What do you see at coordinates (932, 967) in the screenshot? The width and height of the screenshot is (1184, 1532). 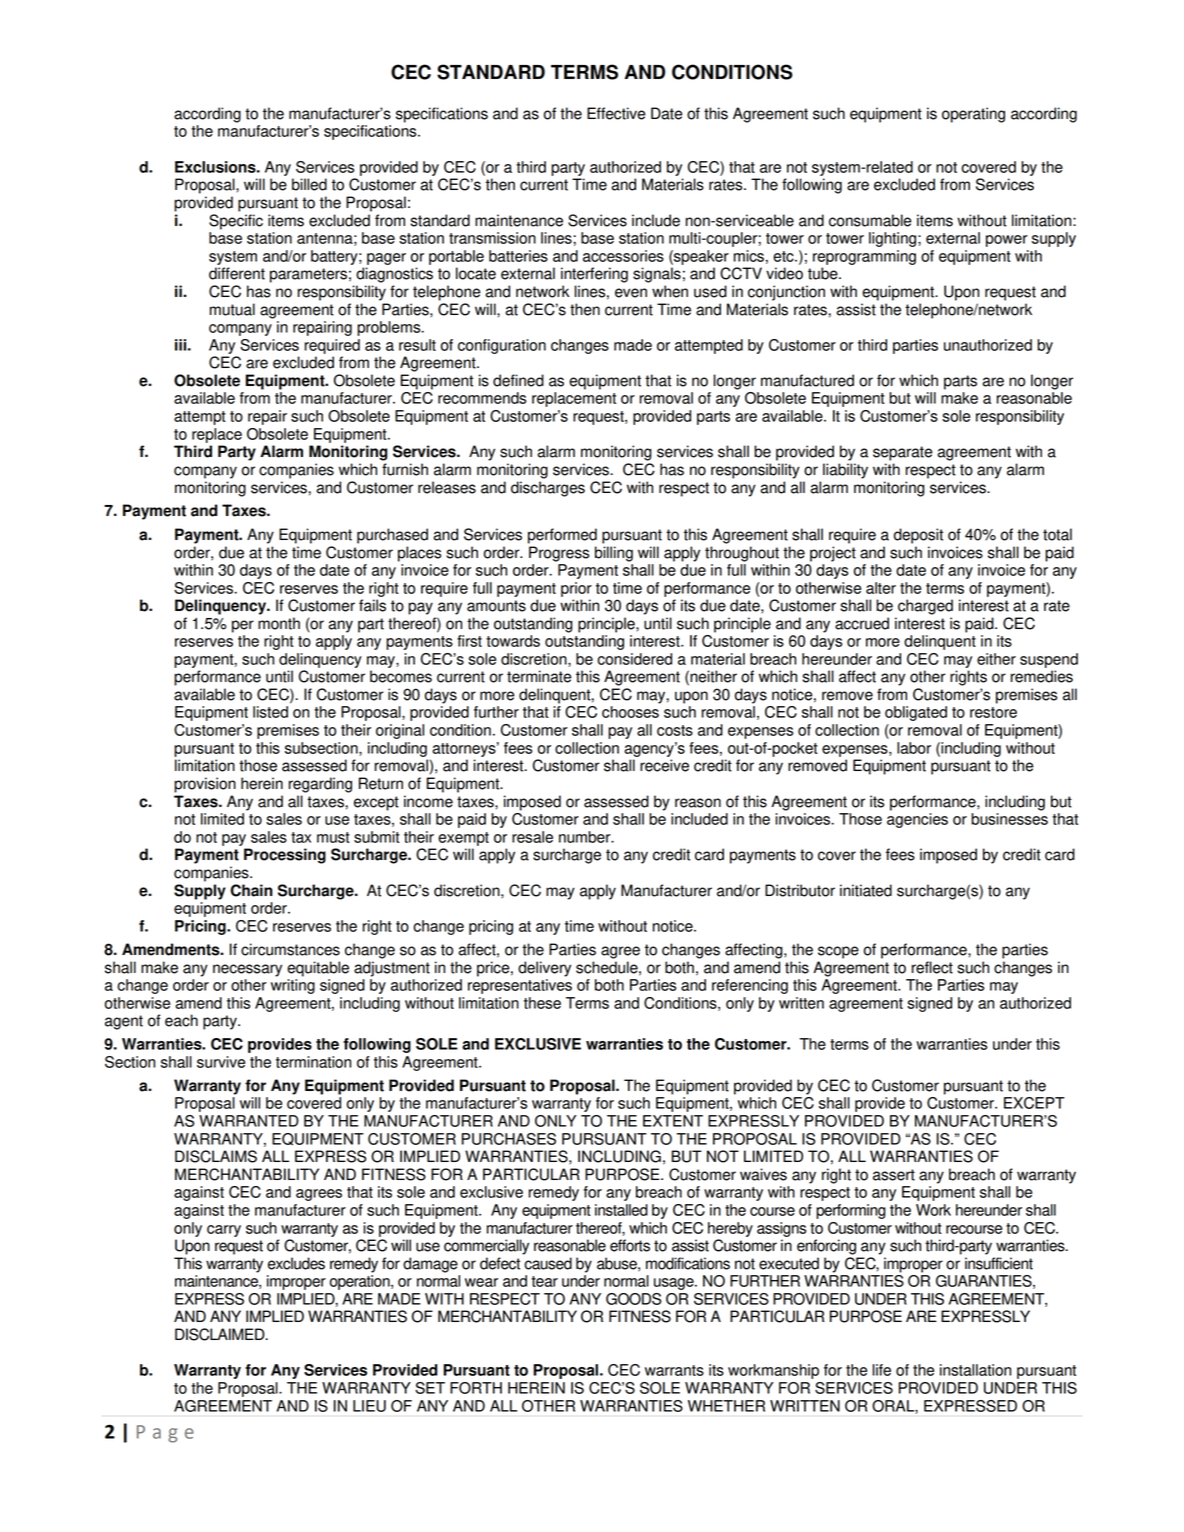 I see `reflect` at bounding box center [932, 967].
